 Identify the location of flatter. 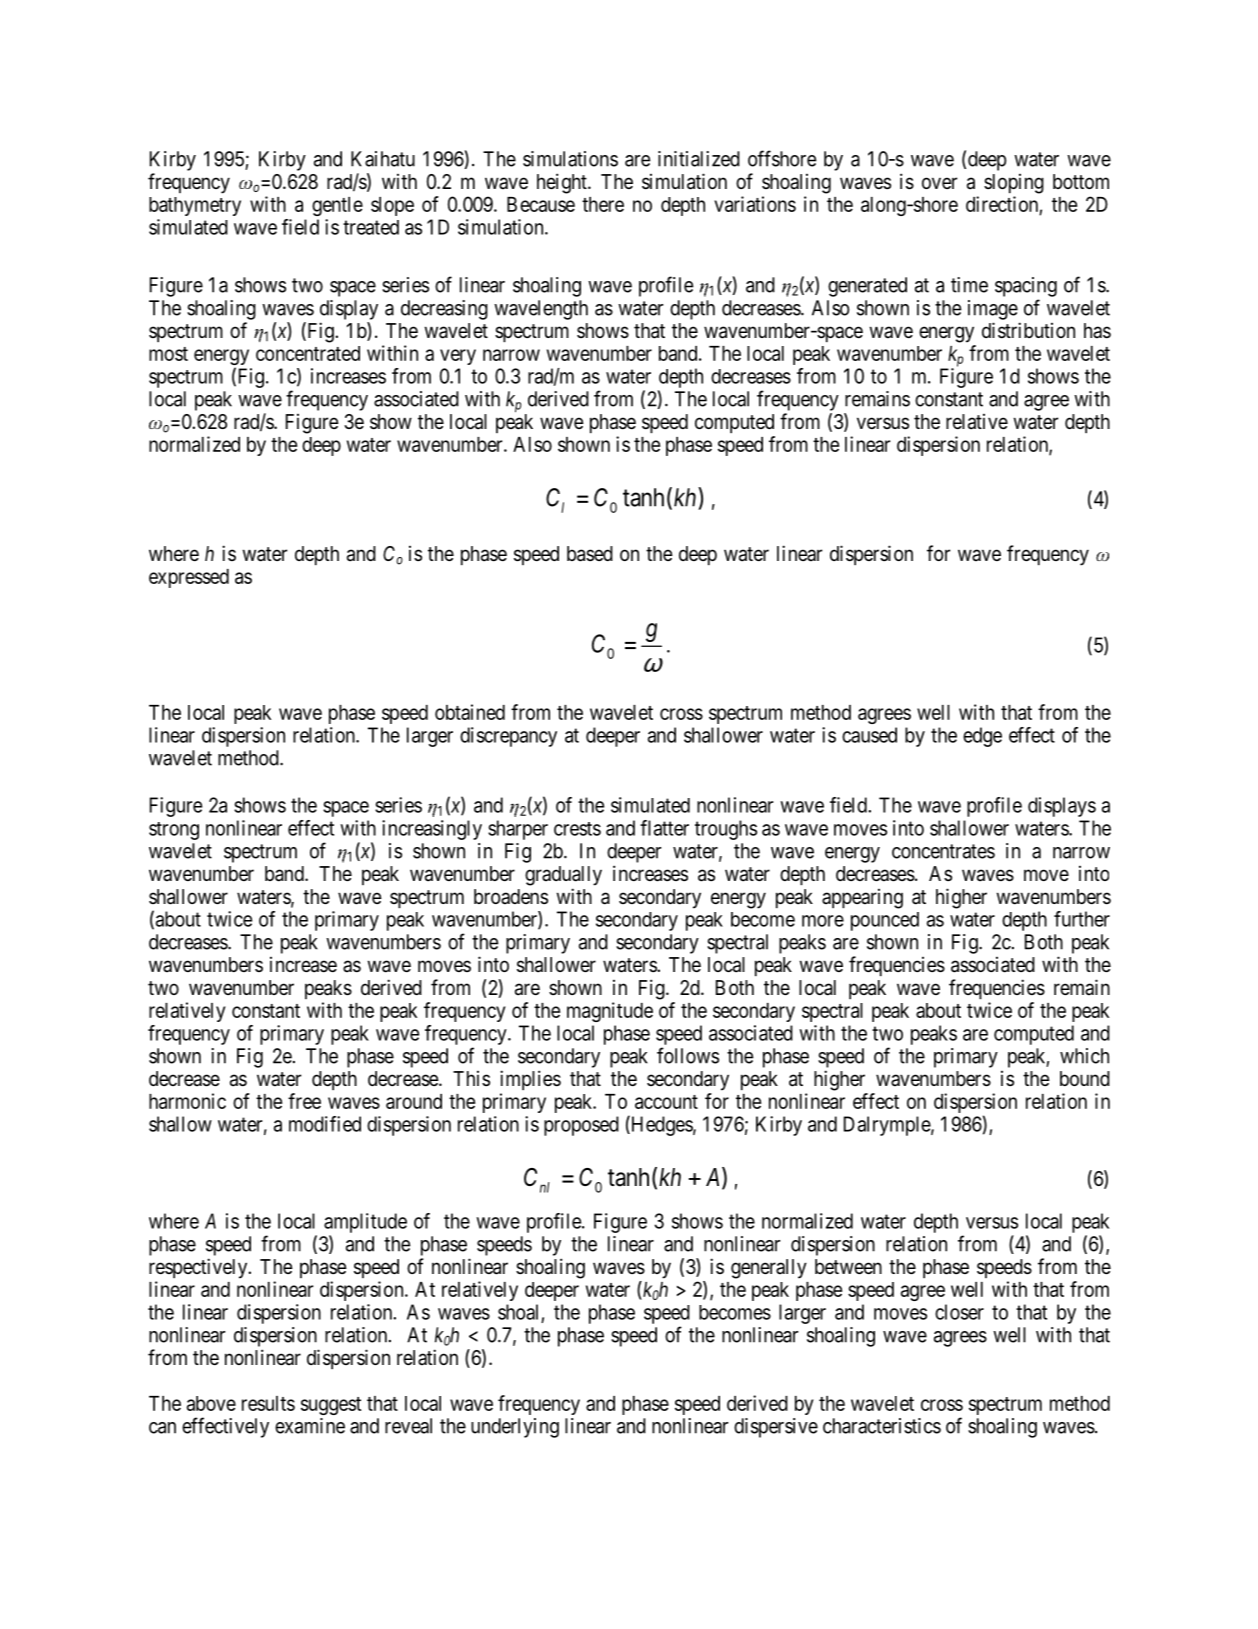
(664, 828).
